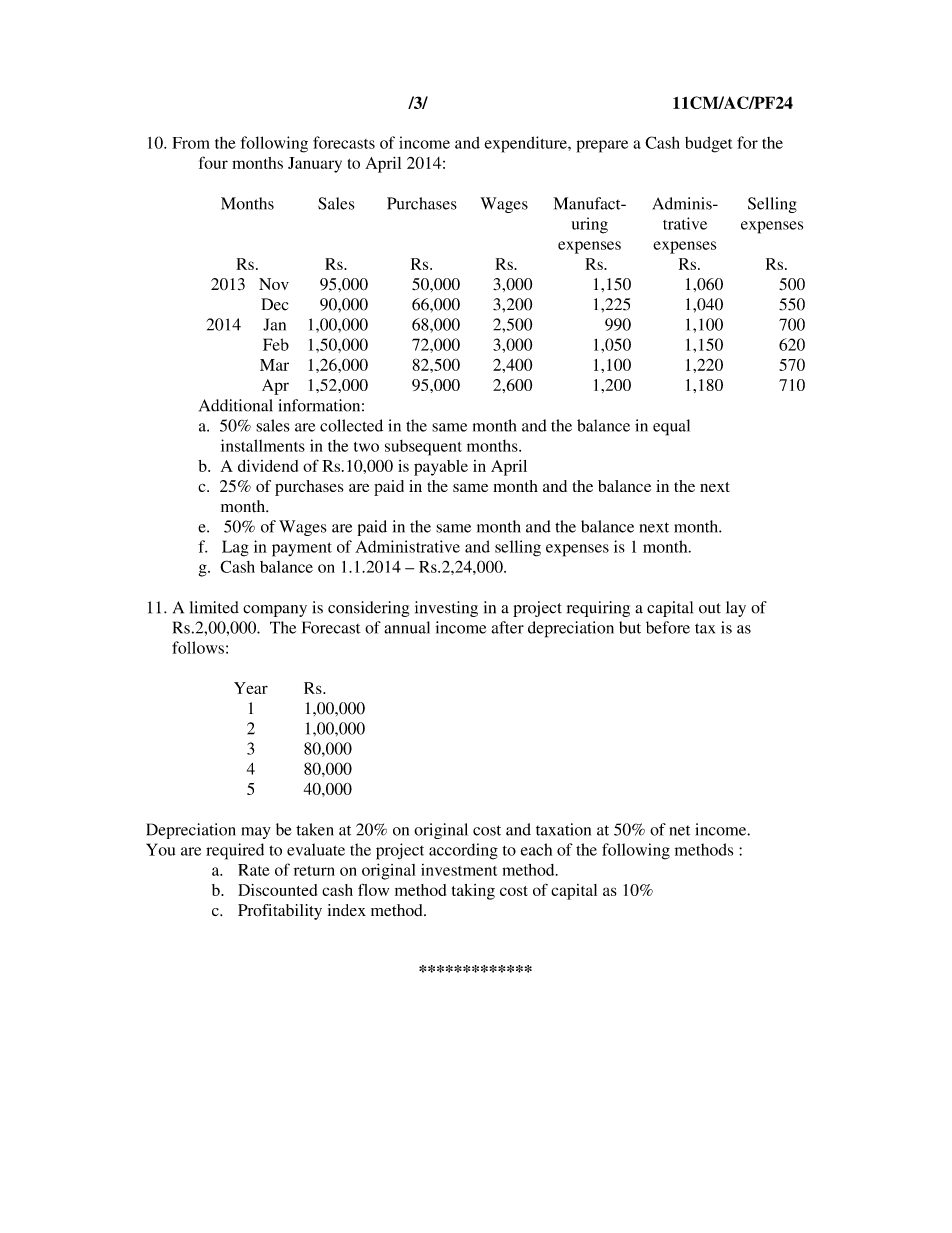 The width and height of the screenshot is (952, 1233). What do you see at coordinates (668, 627) in the screenshot?
I see `before` at bounding box center [668, 627].
